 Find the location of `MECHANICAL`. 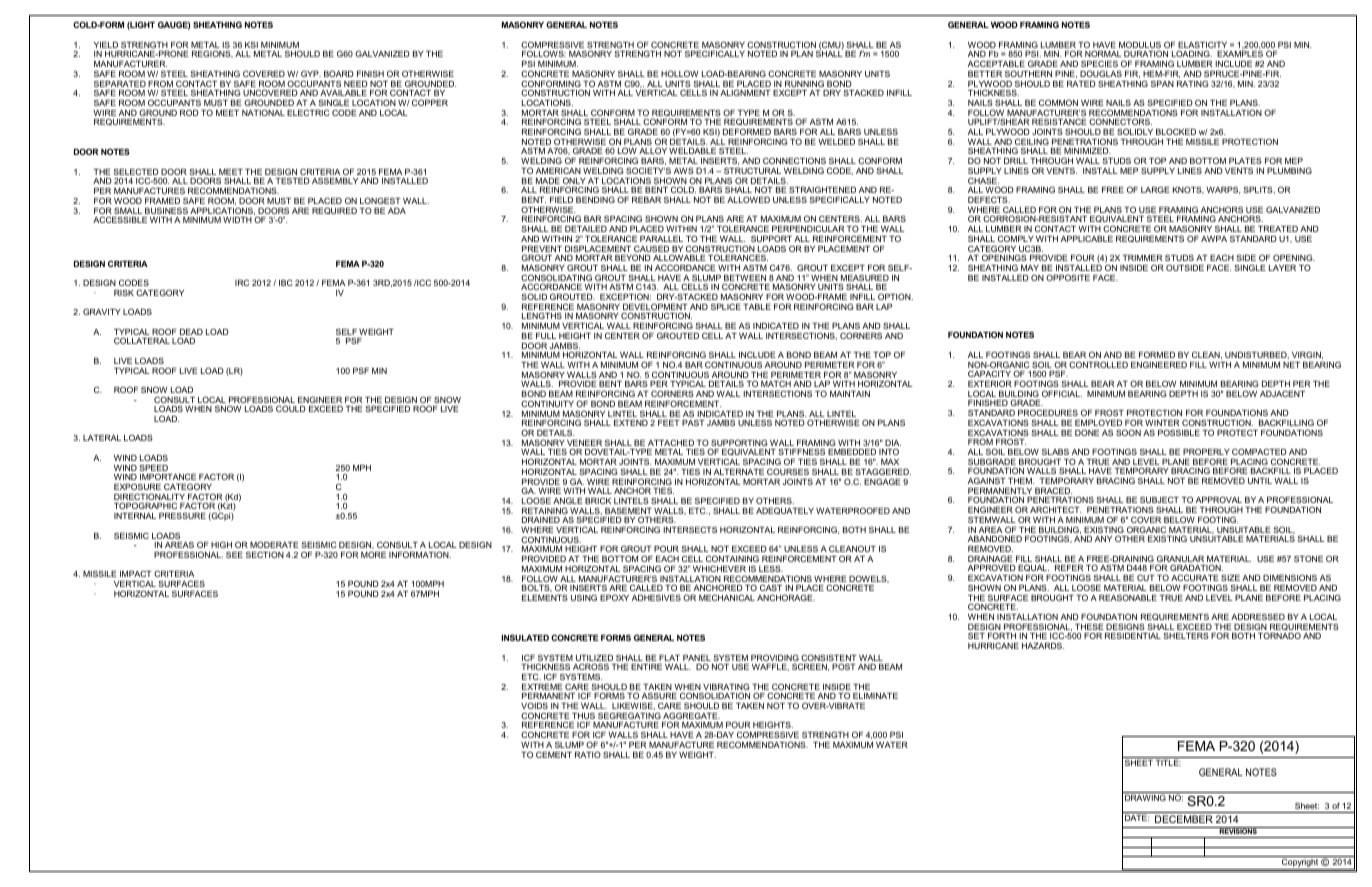

MECHANICAL is located at coordinates (727, 597).
